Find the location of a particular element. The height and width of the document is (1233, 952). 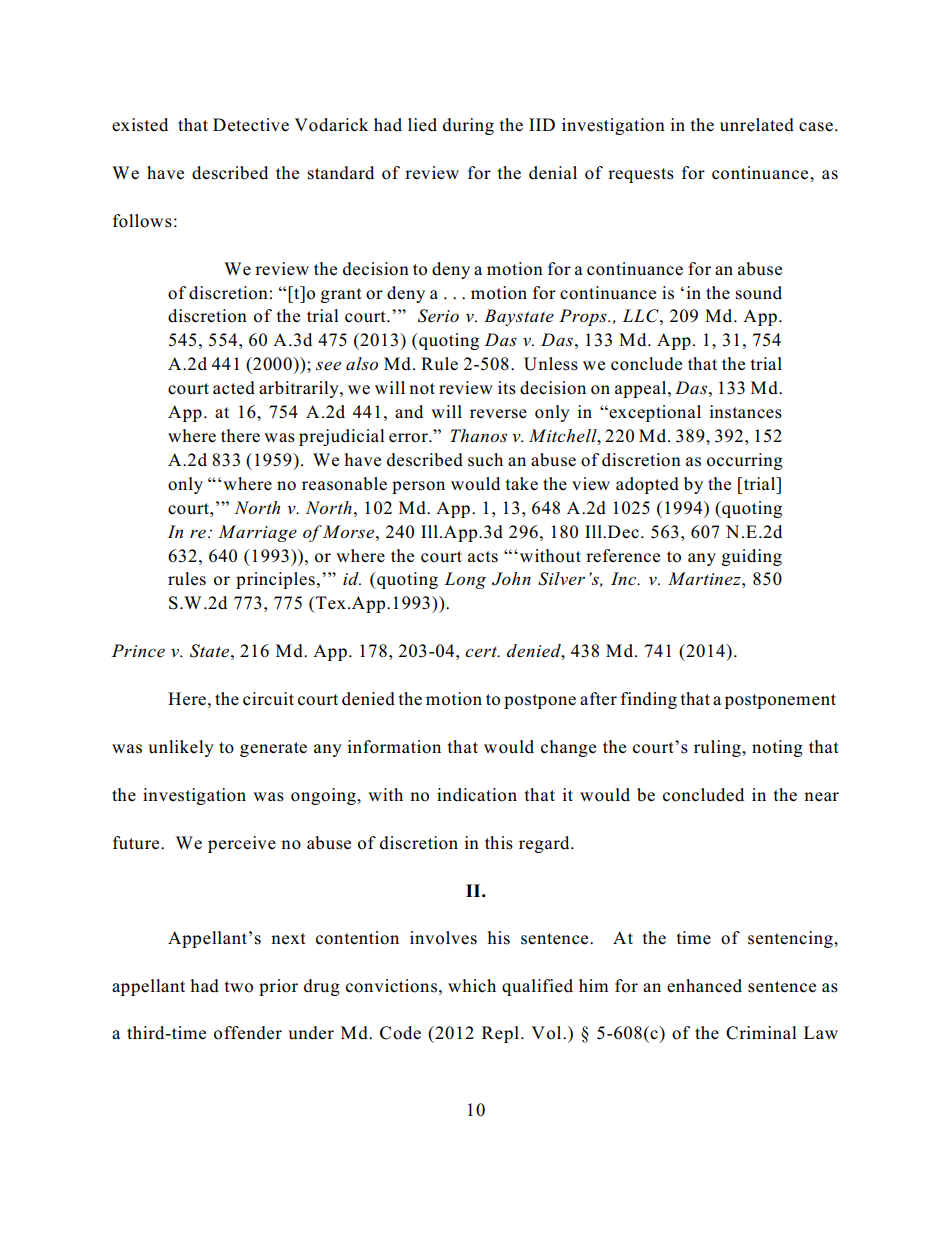

its is located at coordinates (507, 388).
